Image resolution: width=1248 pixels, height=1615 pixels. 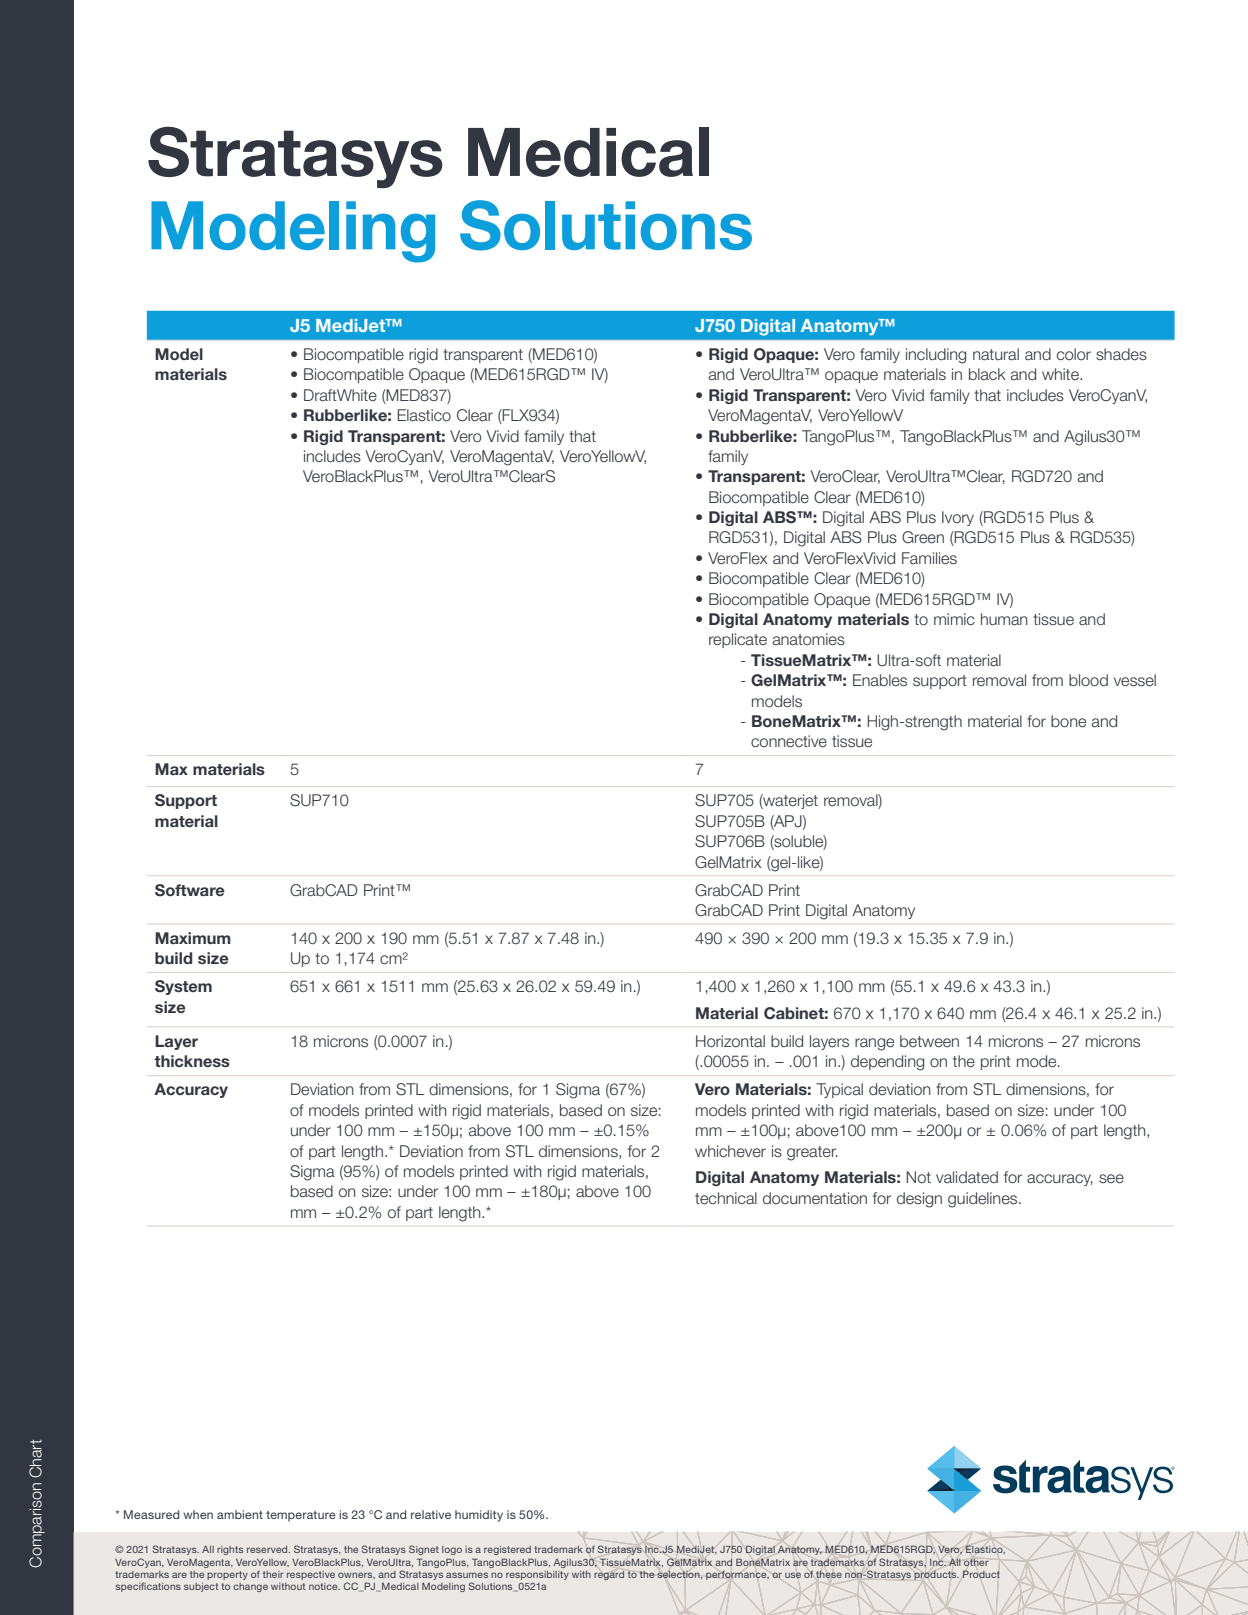 I want to click on replicate, so click(x=738, y=640).
